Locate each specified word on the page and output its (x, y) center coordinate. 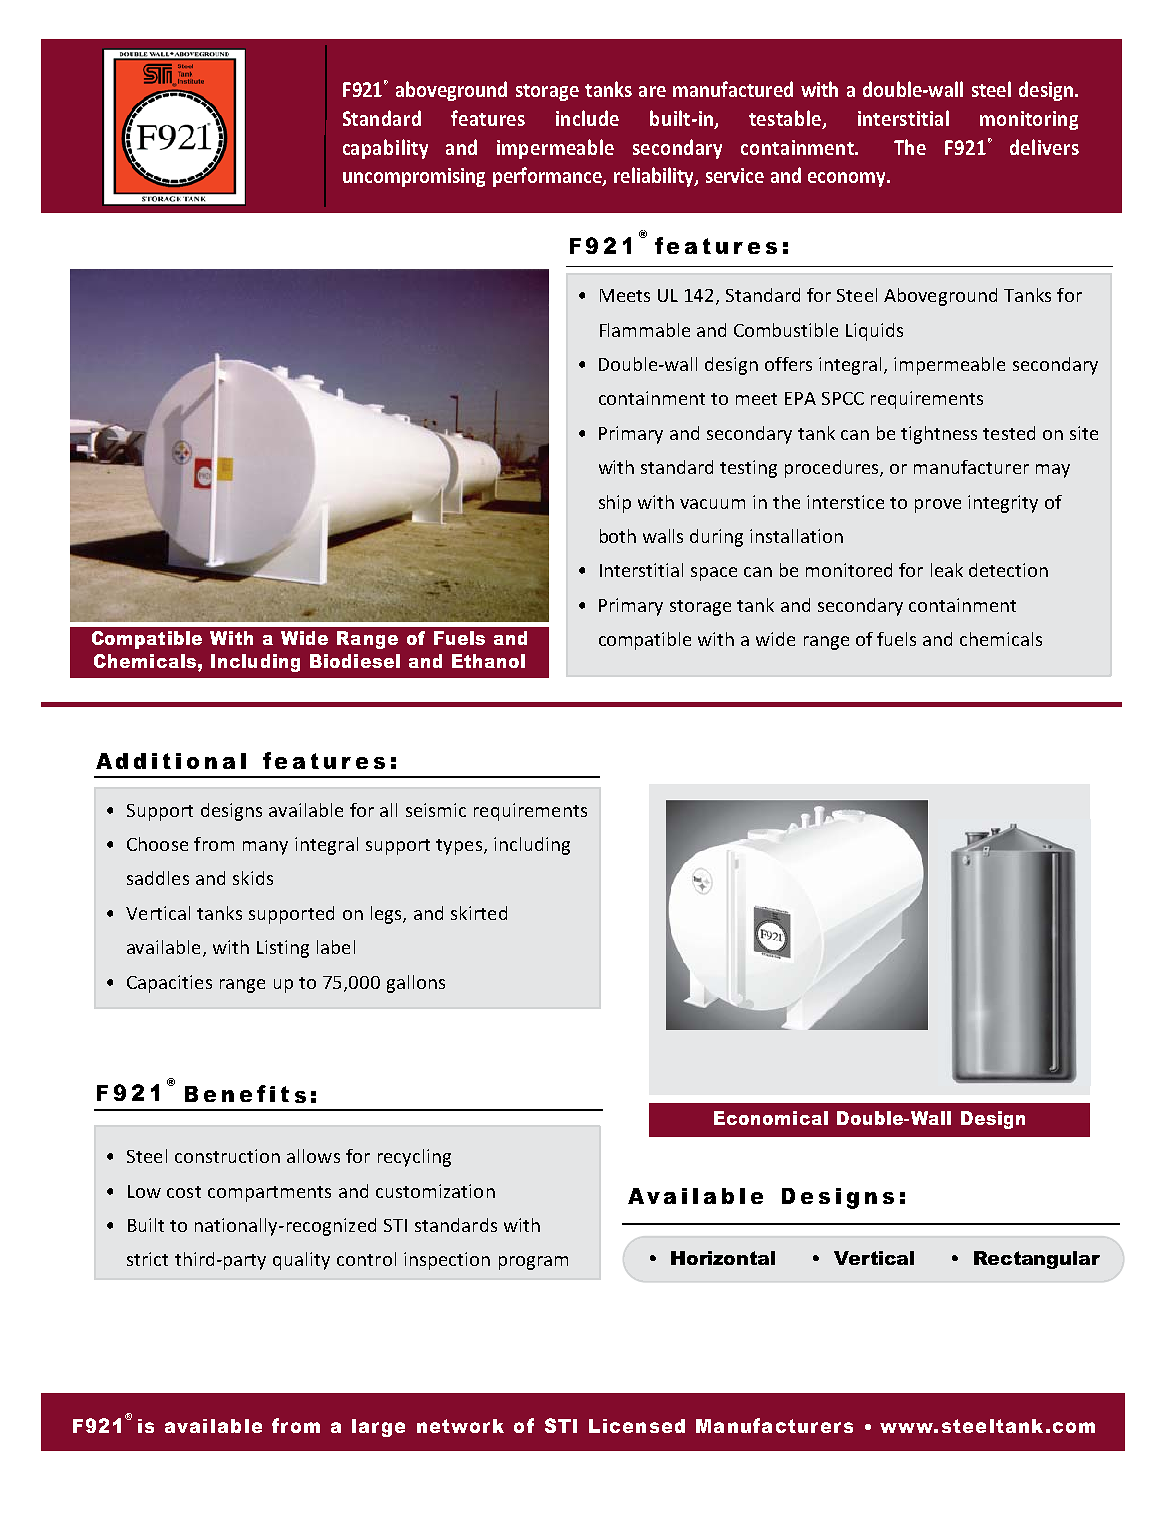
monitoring (1029, 120)
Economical (771, 1118)
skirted (479, 913)
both (618, 536)
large (378, 1428)
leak (947, 570)
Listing (283, 949)
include (587, 118)
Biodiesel (355, 661)
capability (385, 149)
